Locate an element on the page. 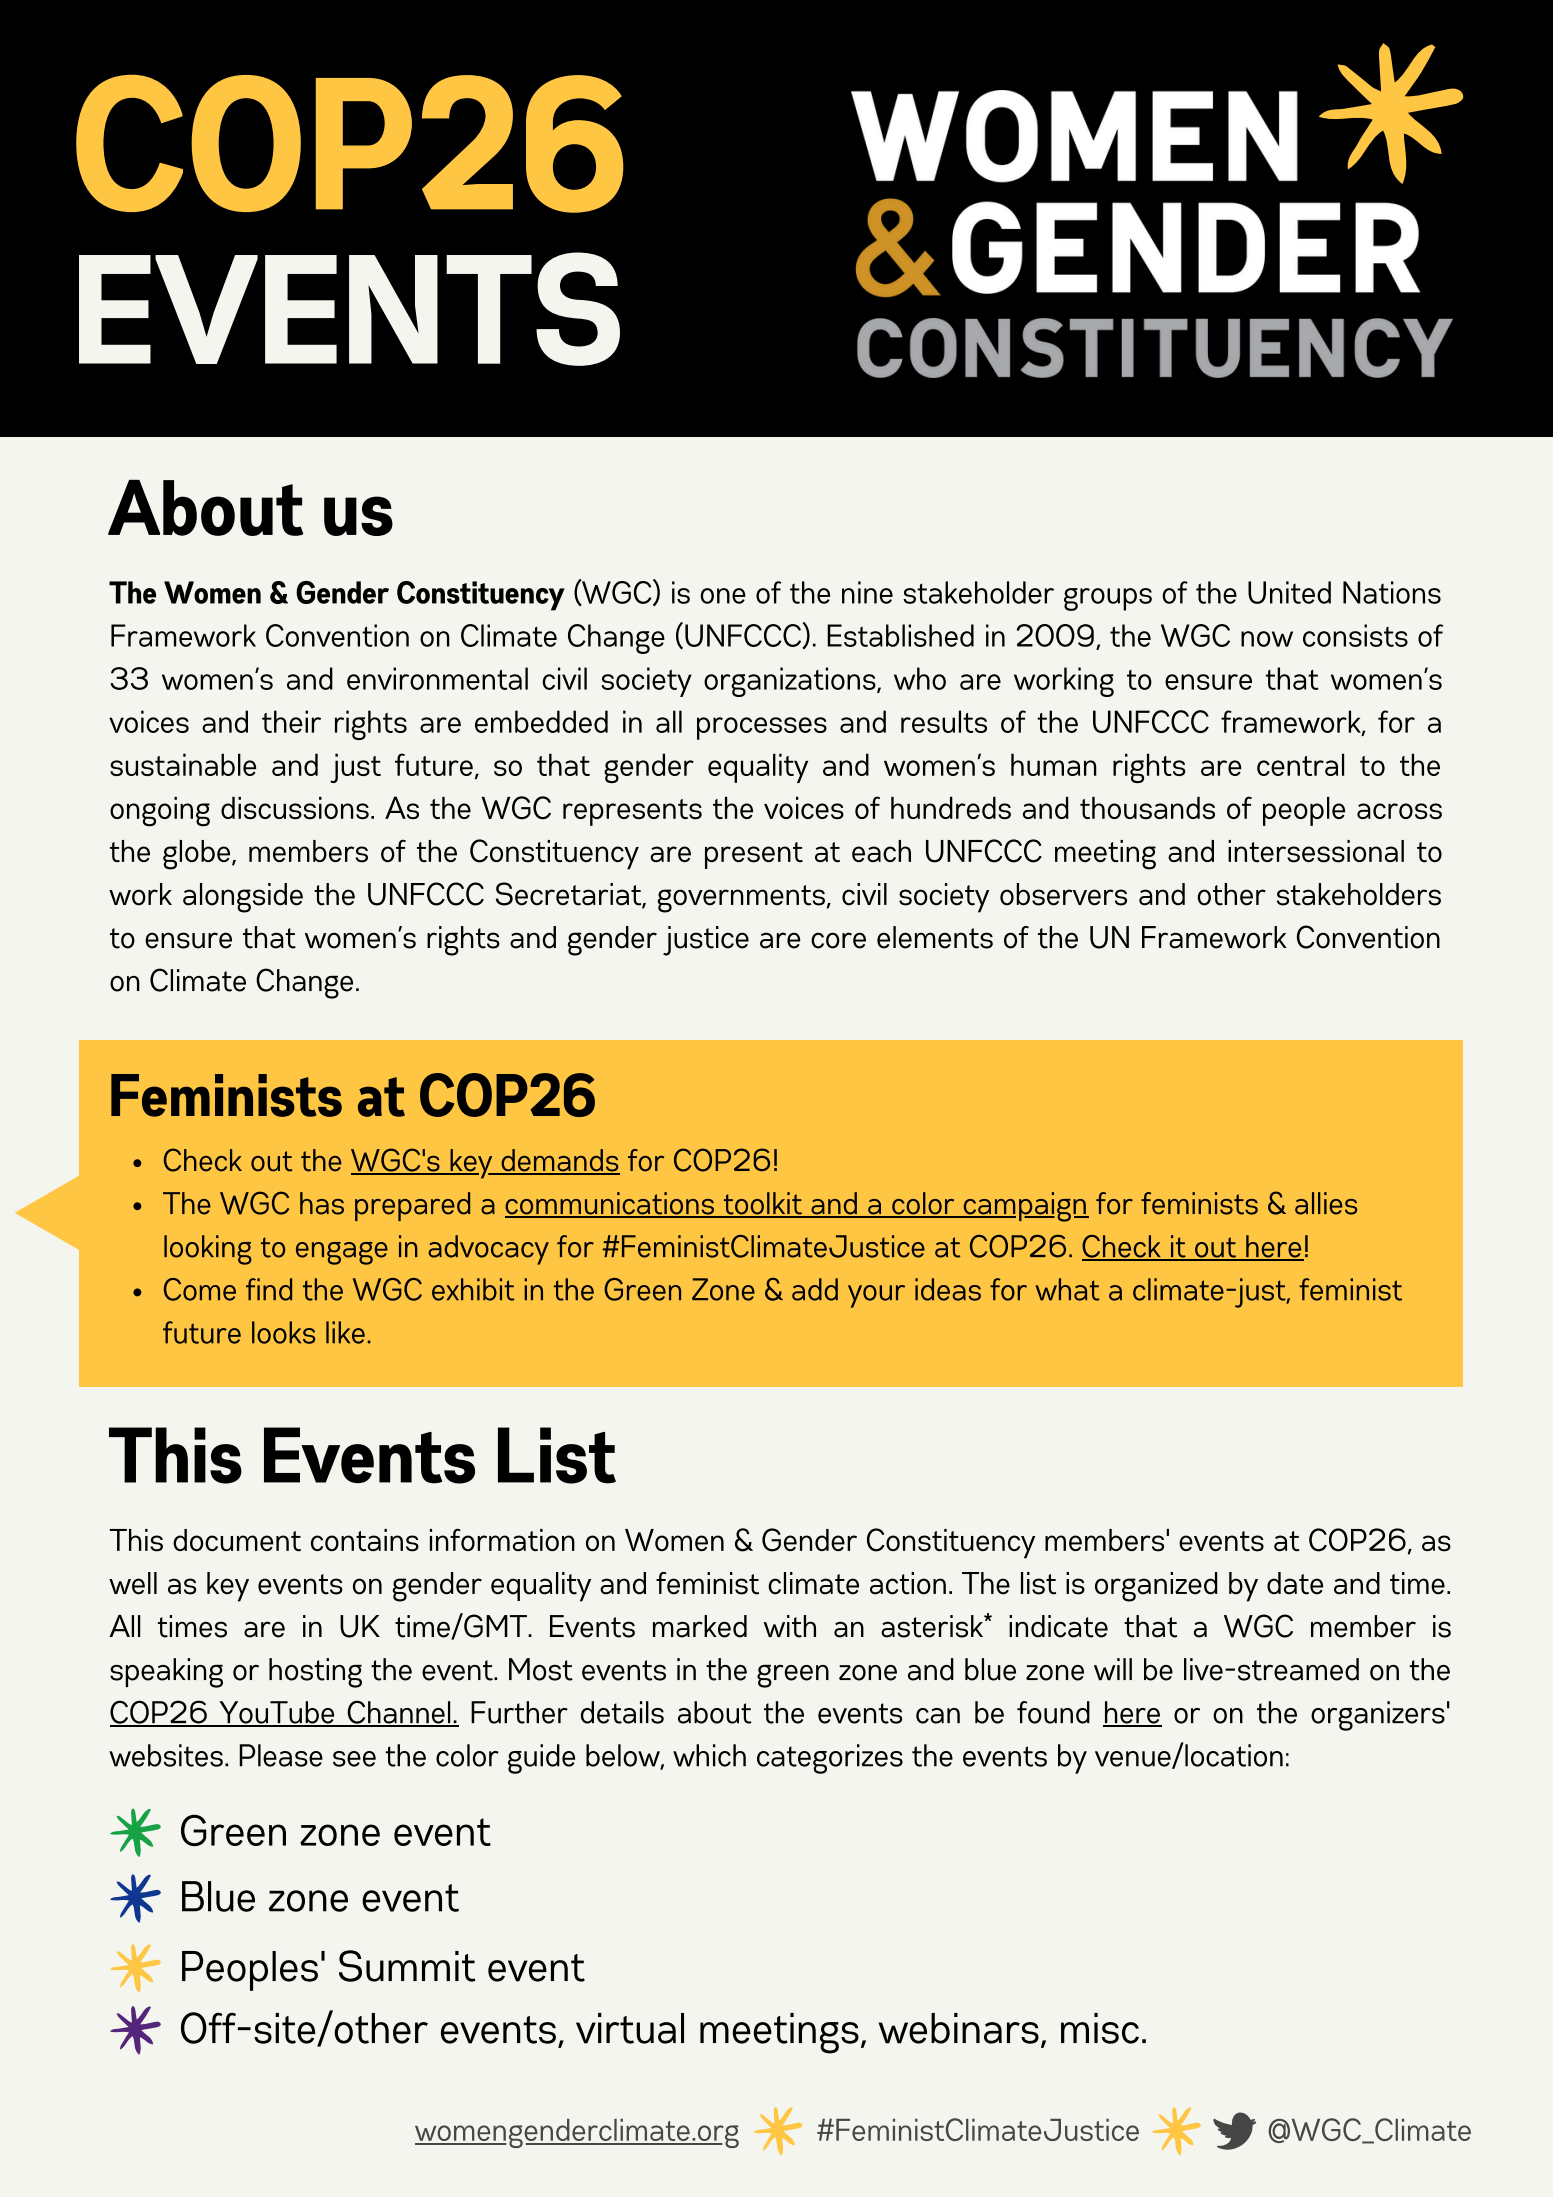 The width and height of the page is (1553, 2197). hosting is located at coordinates (315, 1673).
